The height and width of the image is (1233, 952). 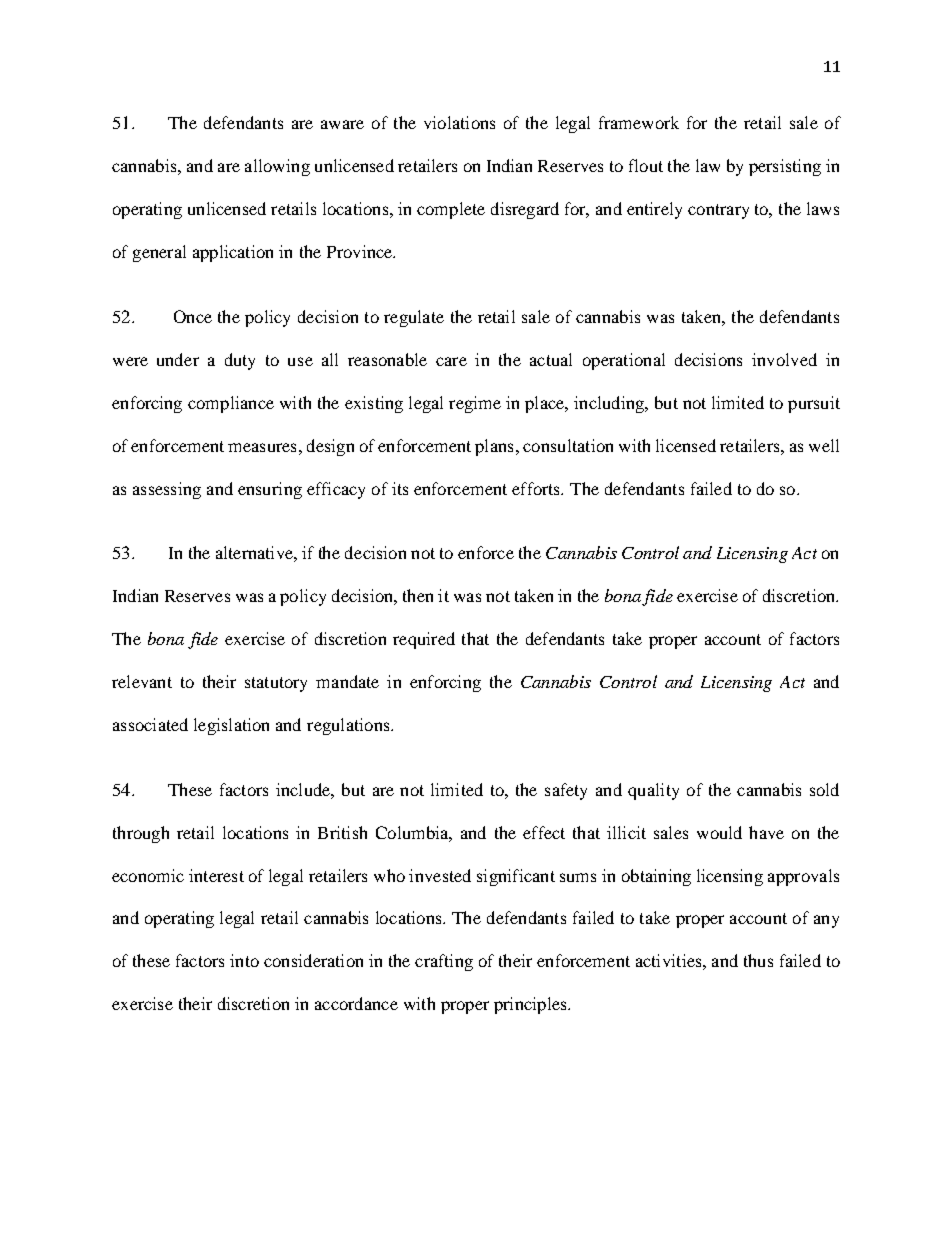 What do you see at coordinates (277, 167) in the image?
I see `allowing` at bounding box center [277, 167].
